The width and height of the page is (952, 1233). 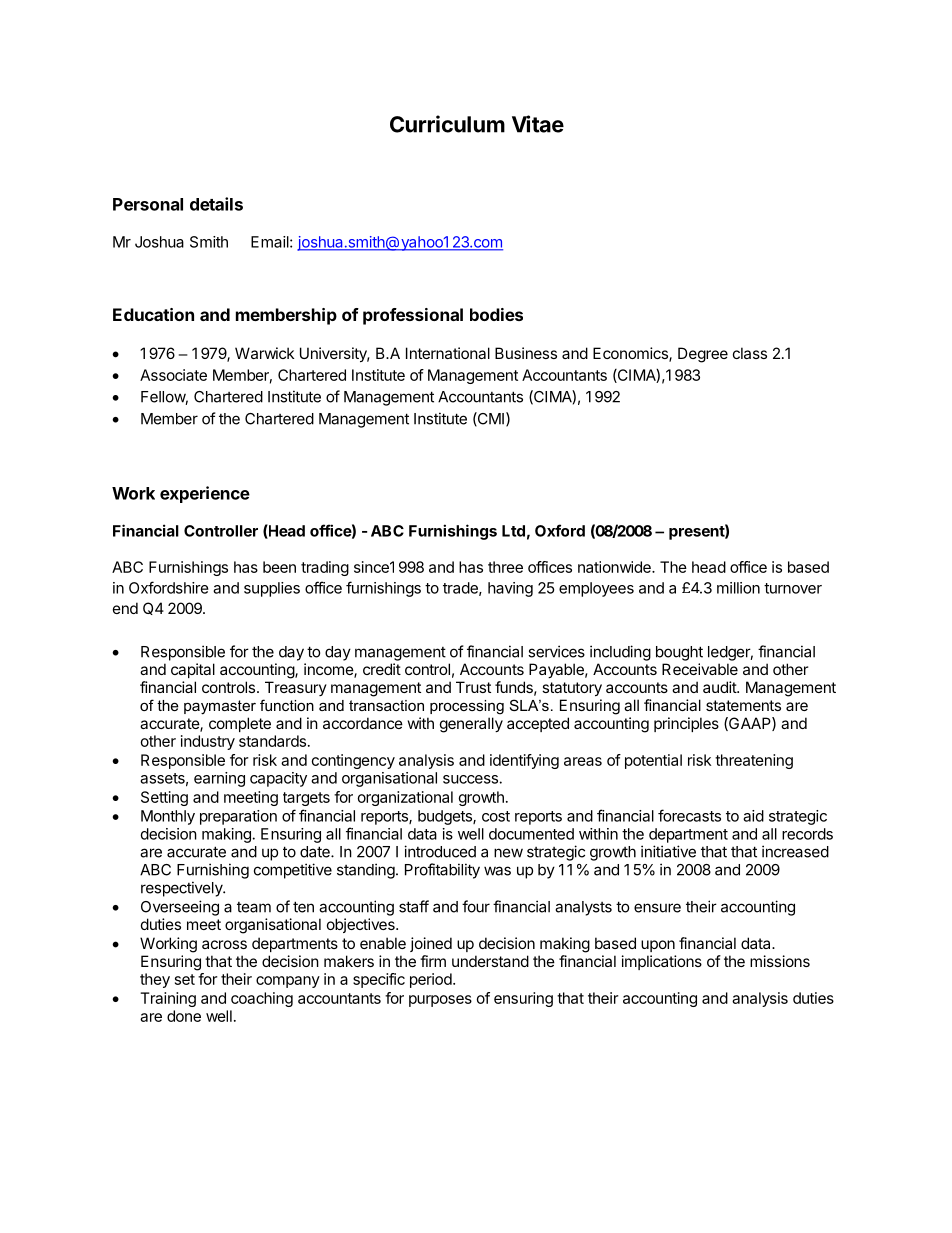 What do you see at coordinates (505, 567) in the page?
I see `three` at bounding box center [505, 567].
